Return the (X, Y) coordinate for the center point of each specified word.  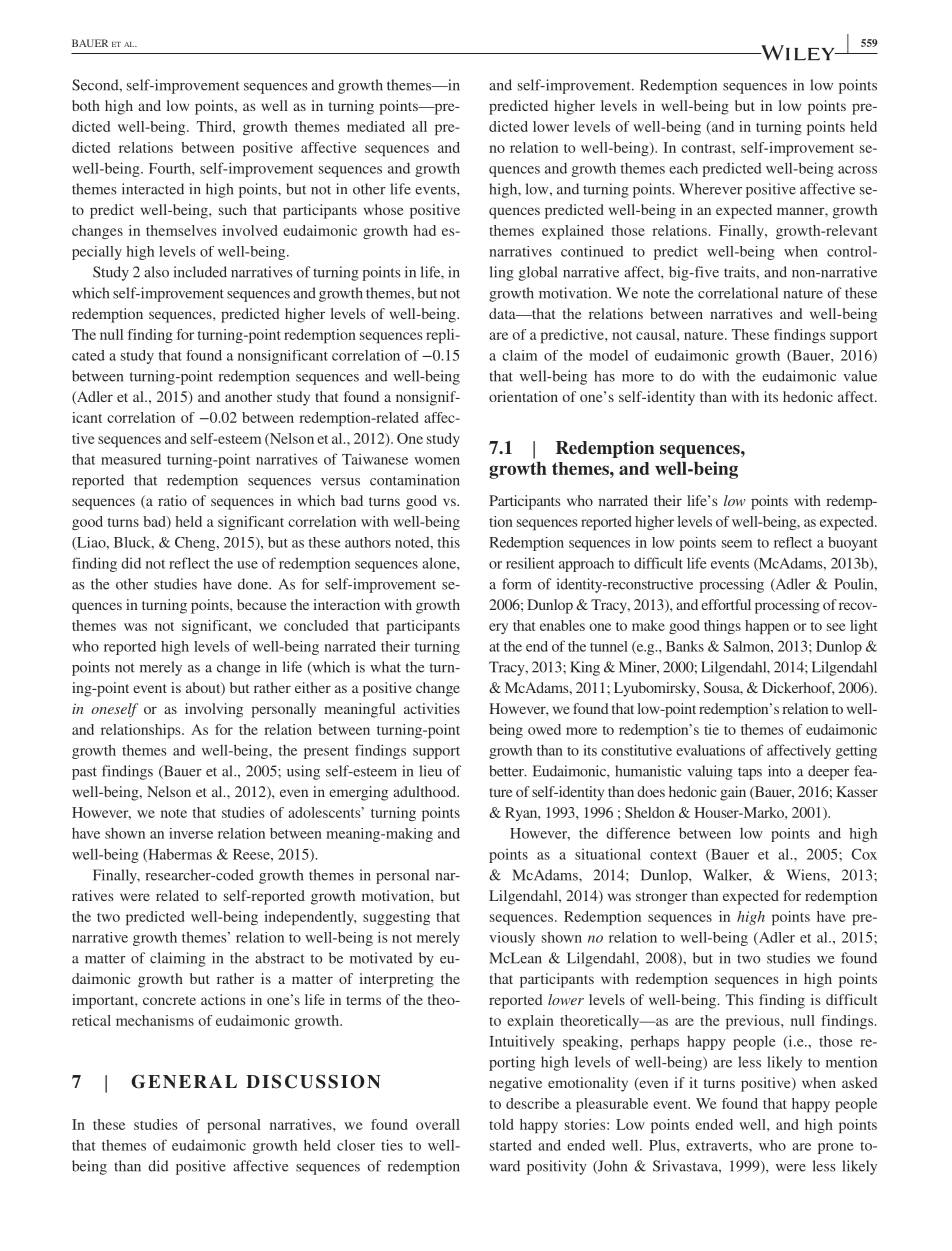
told (501, 1124)
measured (131, 459)
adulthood (426, 791)
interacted (153, 189)
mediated (376, 126)
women (437, 461)
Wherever (710, 189)
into (779, 771)
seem (737, 544)
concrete (169, 1000)
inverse (191, 833)
